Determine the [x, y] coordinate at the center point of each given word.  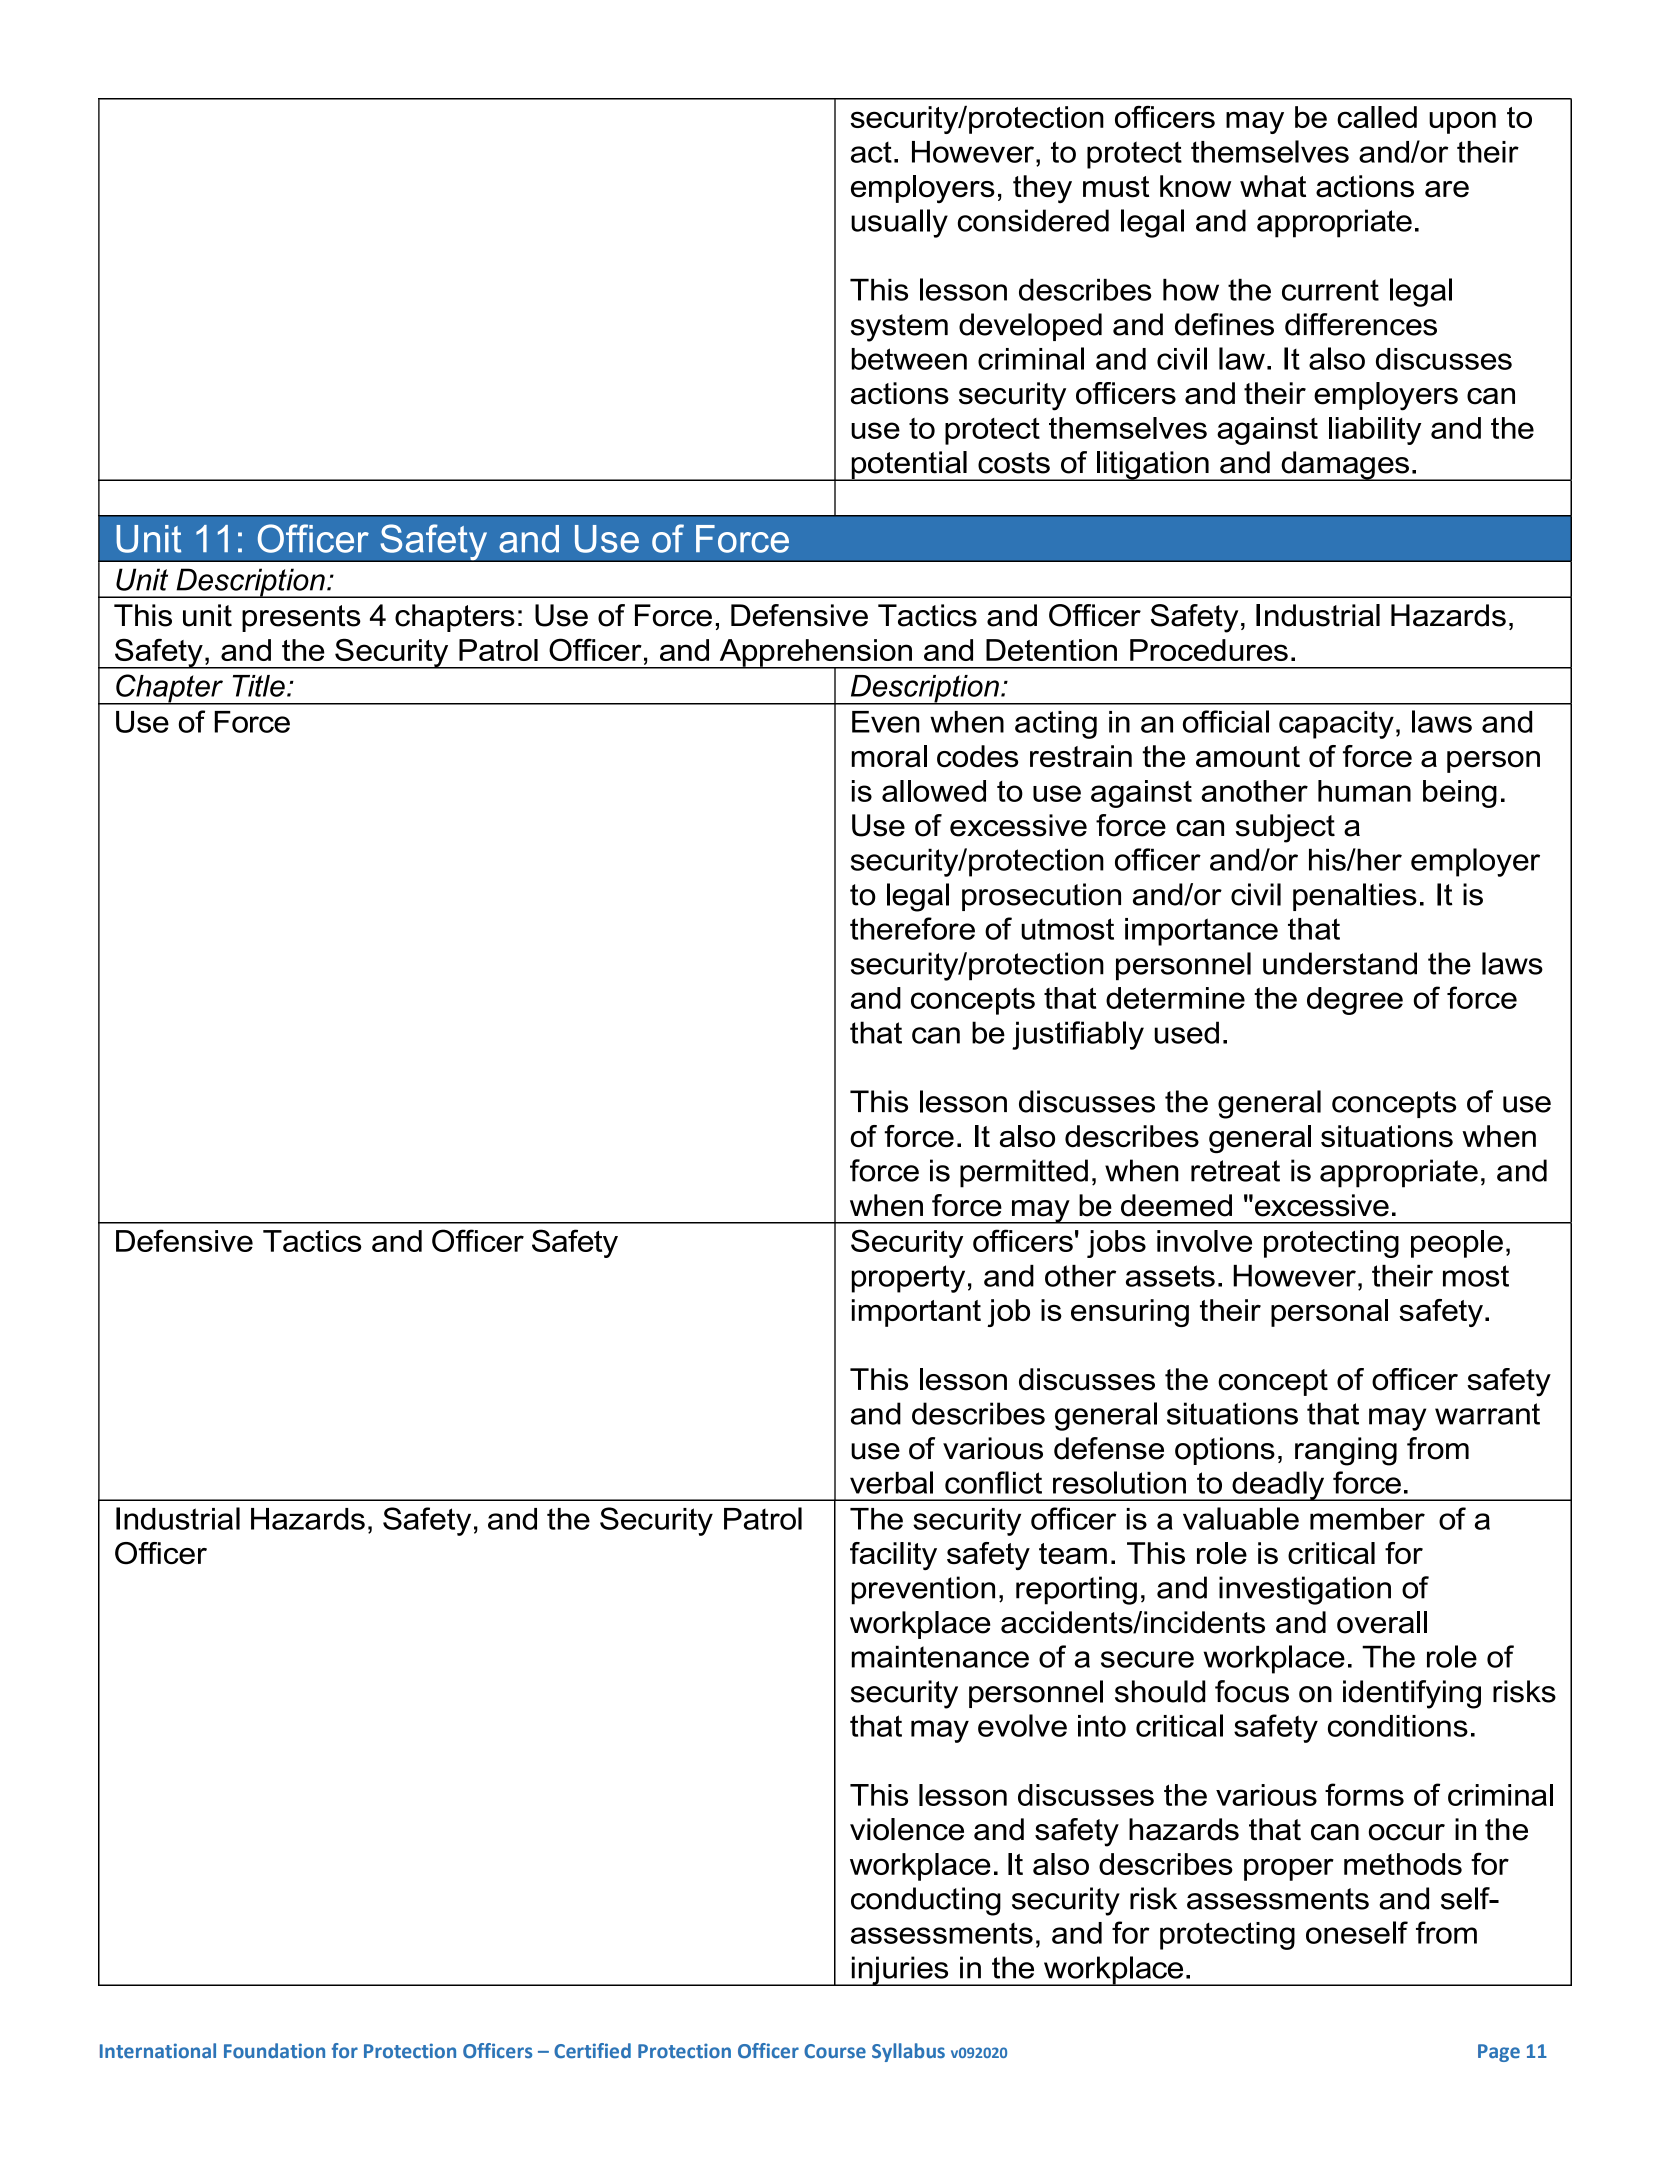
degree [1355, 1001]
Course [835, 2051]
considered [1033, 220]
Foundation [274, 2051]
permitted [1024, 1173]
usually [899, 223]
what [1273, 186]
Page [1499, 2053]
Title [259, 686]
